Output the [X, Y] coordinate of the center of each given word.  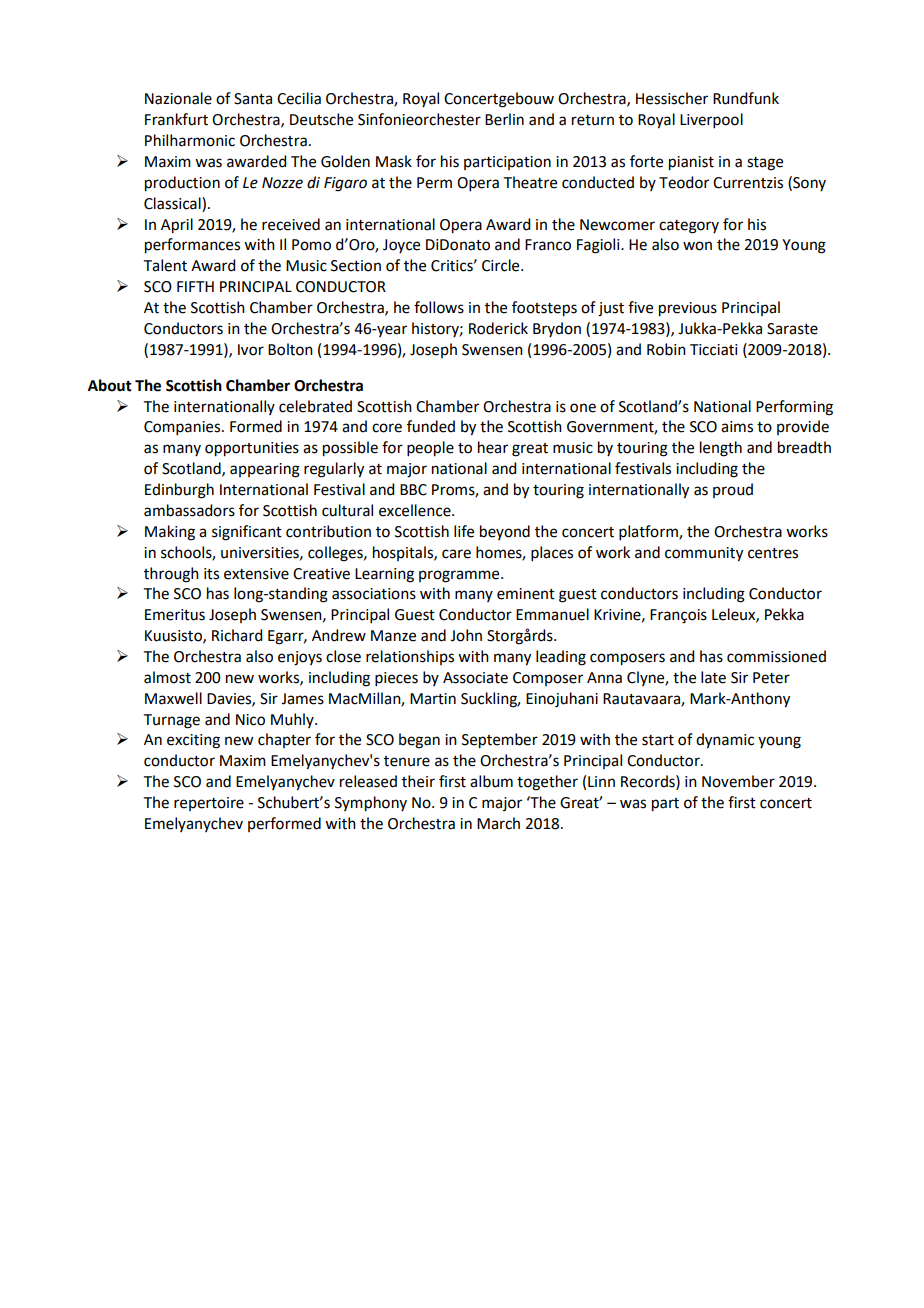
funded [431, 426]
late [713, 677]
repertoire [209, 804]
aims [737, 427]
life [464, 531]
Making [170, 533]
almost [167, 677]
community [704, 554]
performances [192, 246]
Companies [183, 428]
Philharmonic [190, 140]
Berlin [504, 119]
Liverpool [711, 120]
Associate [475, 678]
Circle [502, 265]
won [697, 246]
